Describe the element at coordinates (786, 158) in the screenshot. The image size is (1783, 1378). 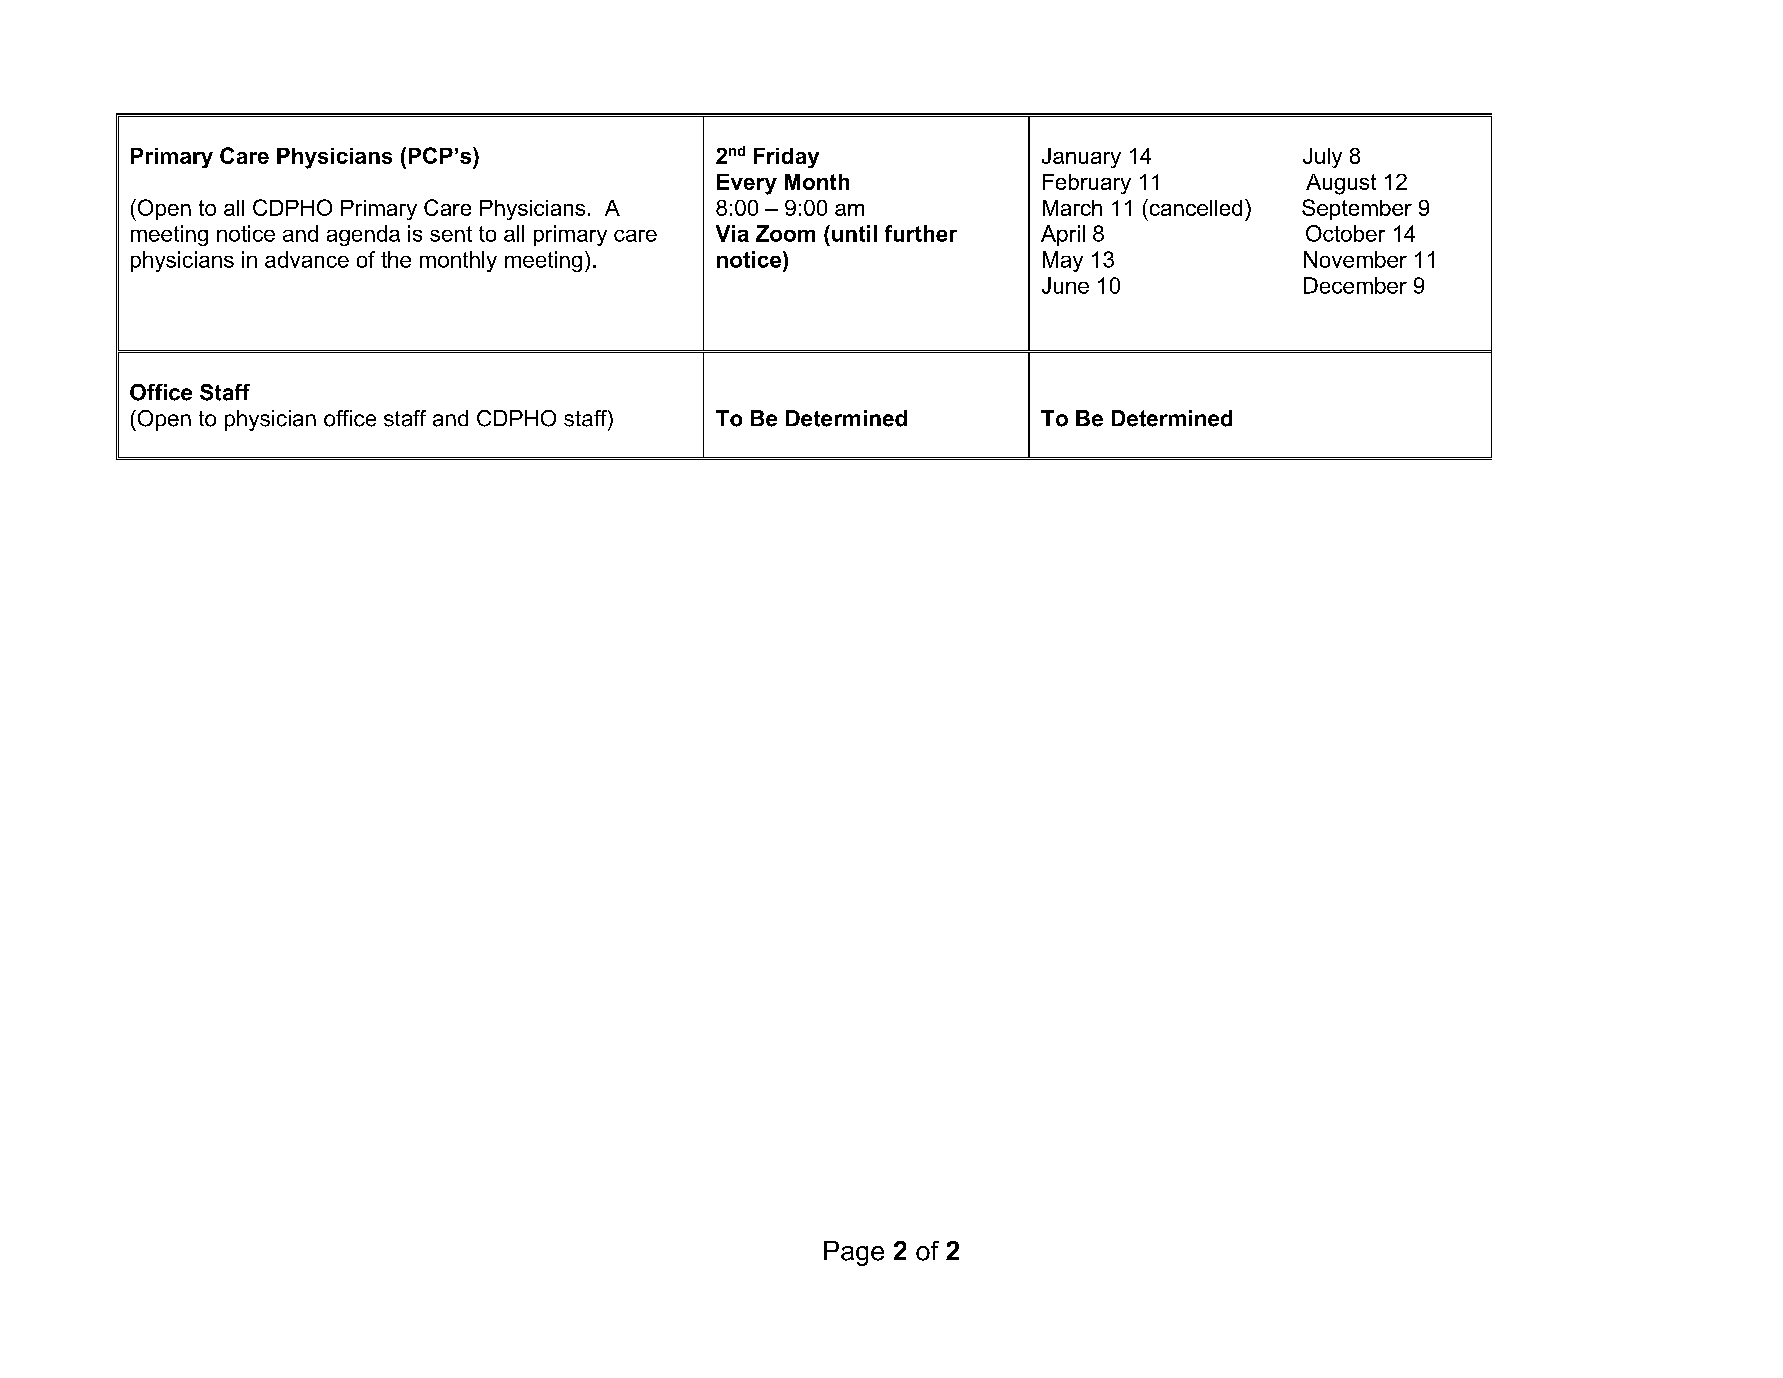
I see `Friday` at that location.
